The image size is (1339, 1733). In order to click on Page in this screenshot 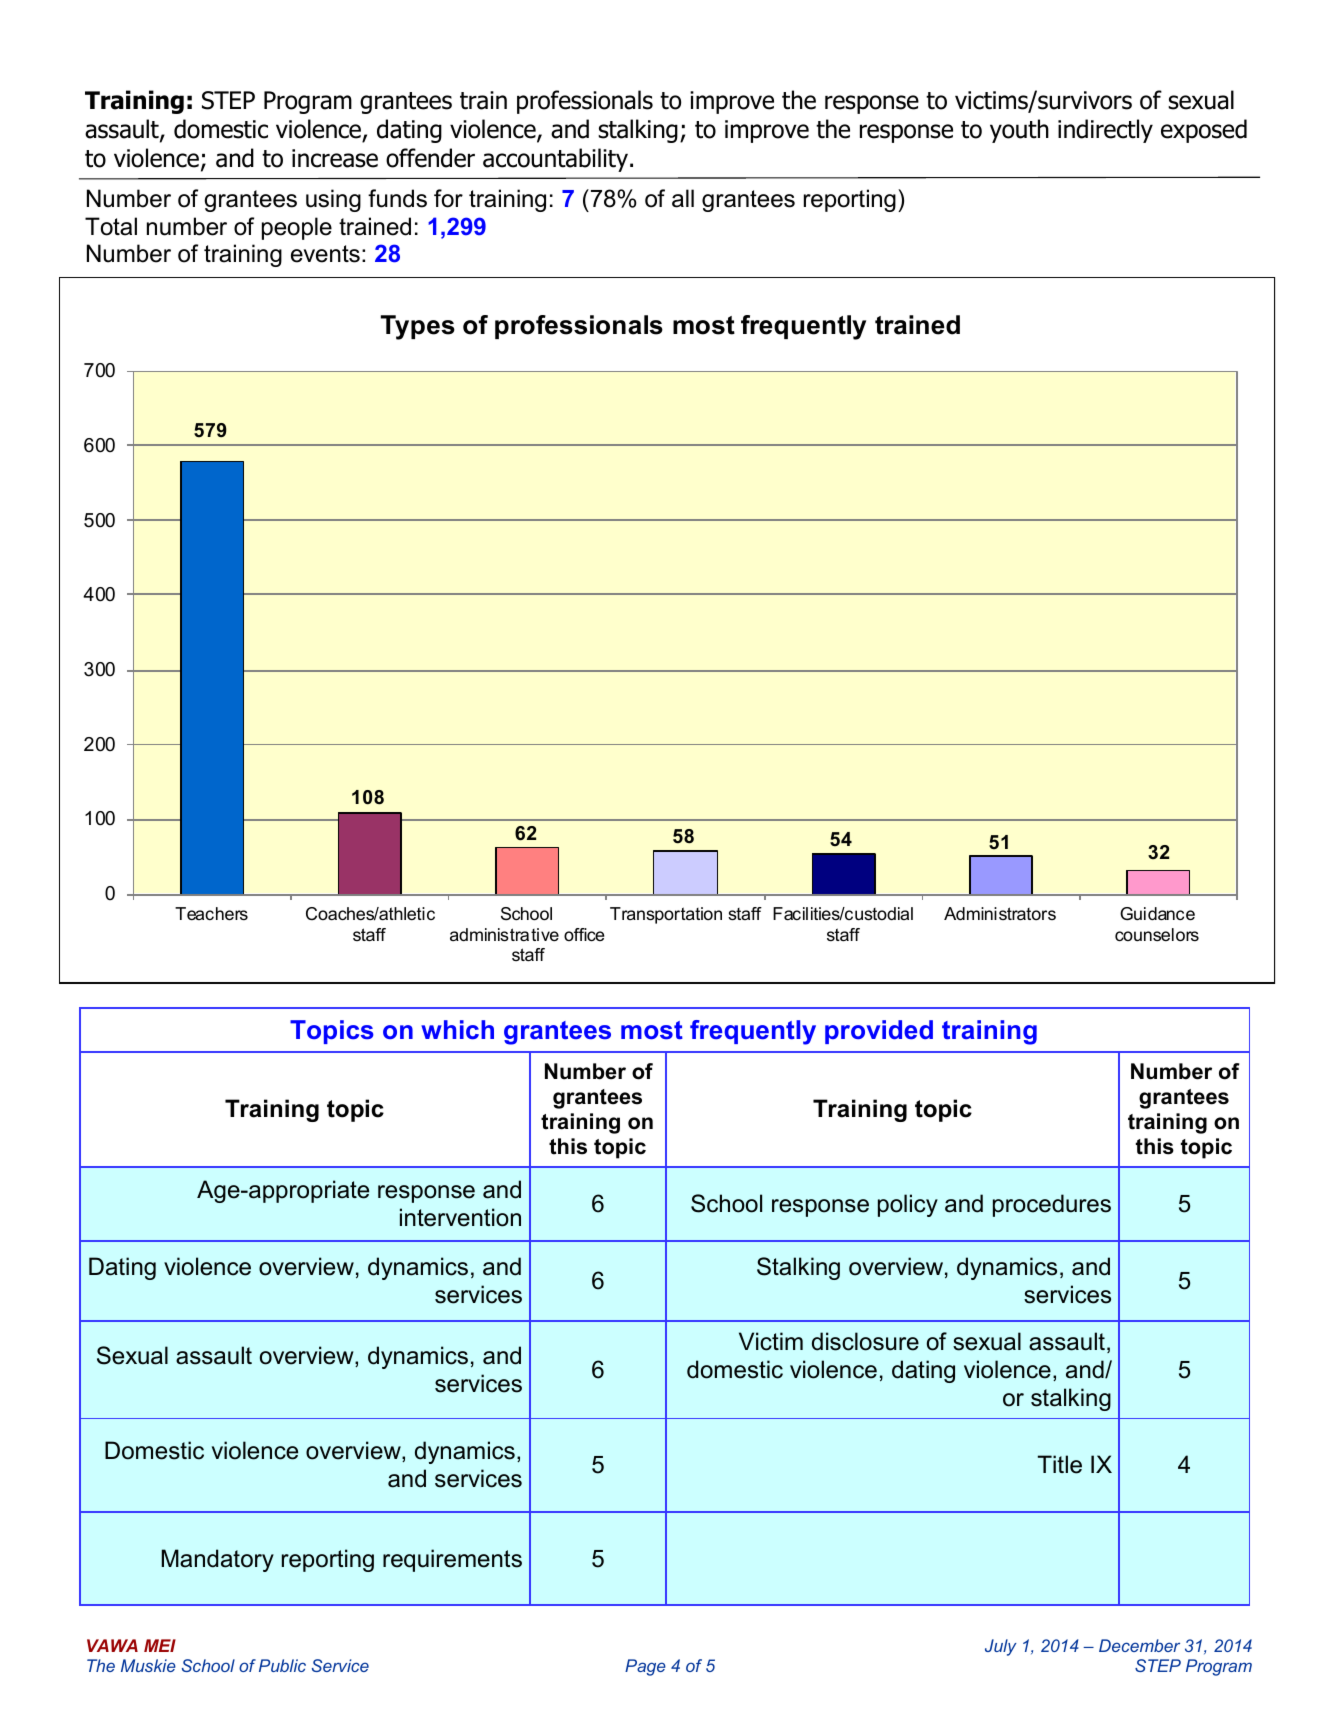, I will do `click(645, 1667)`.
